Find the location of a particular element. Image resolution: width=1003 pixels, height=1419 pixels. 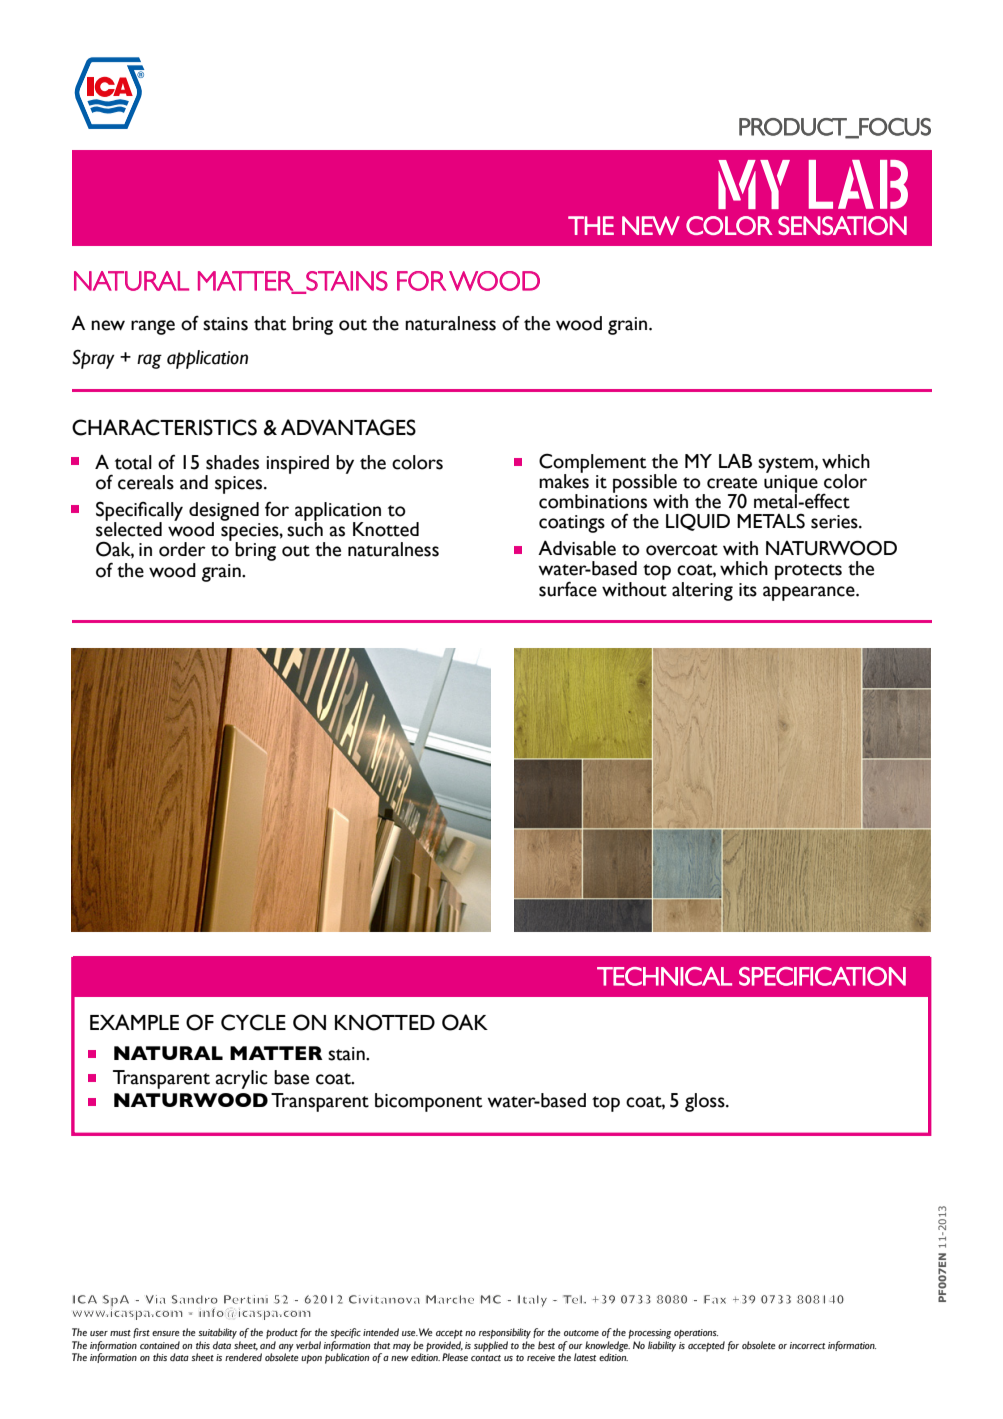

Advisable is located at coordinates (577, 548).
